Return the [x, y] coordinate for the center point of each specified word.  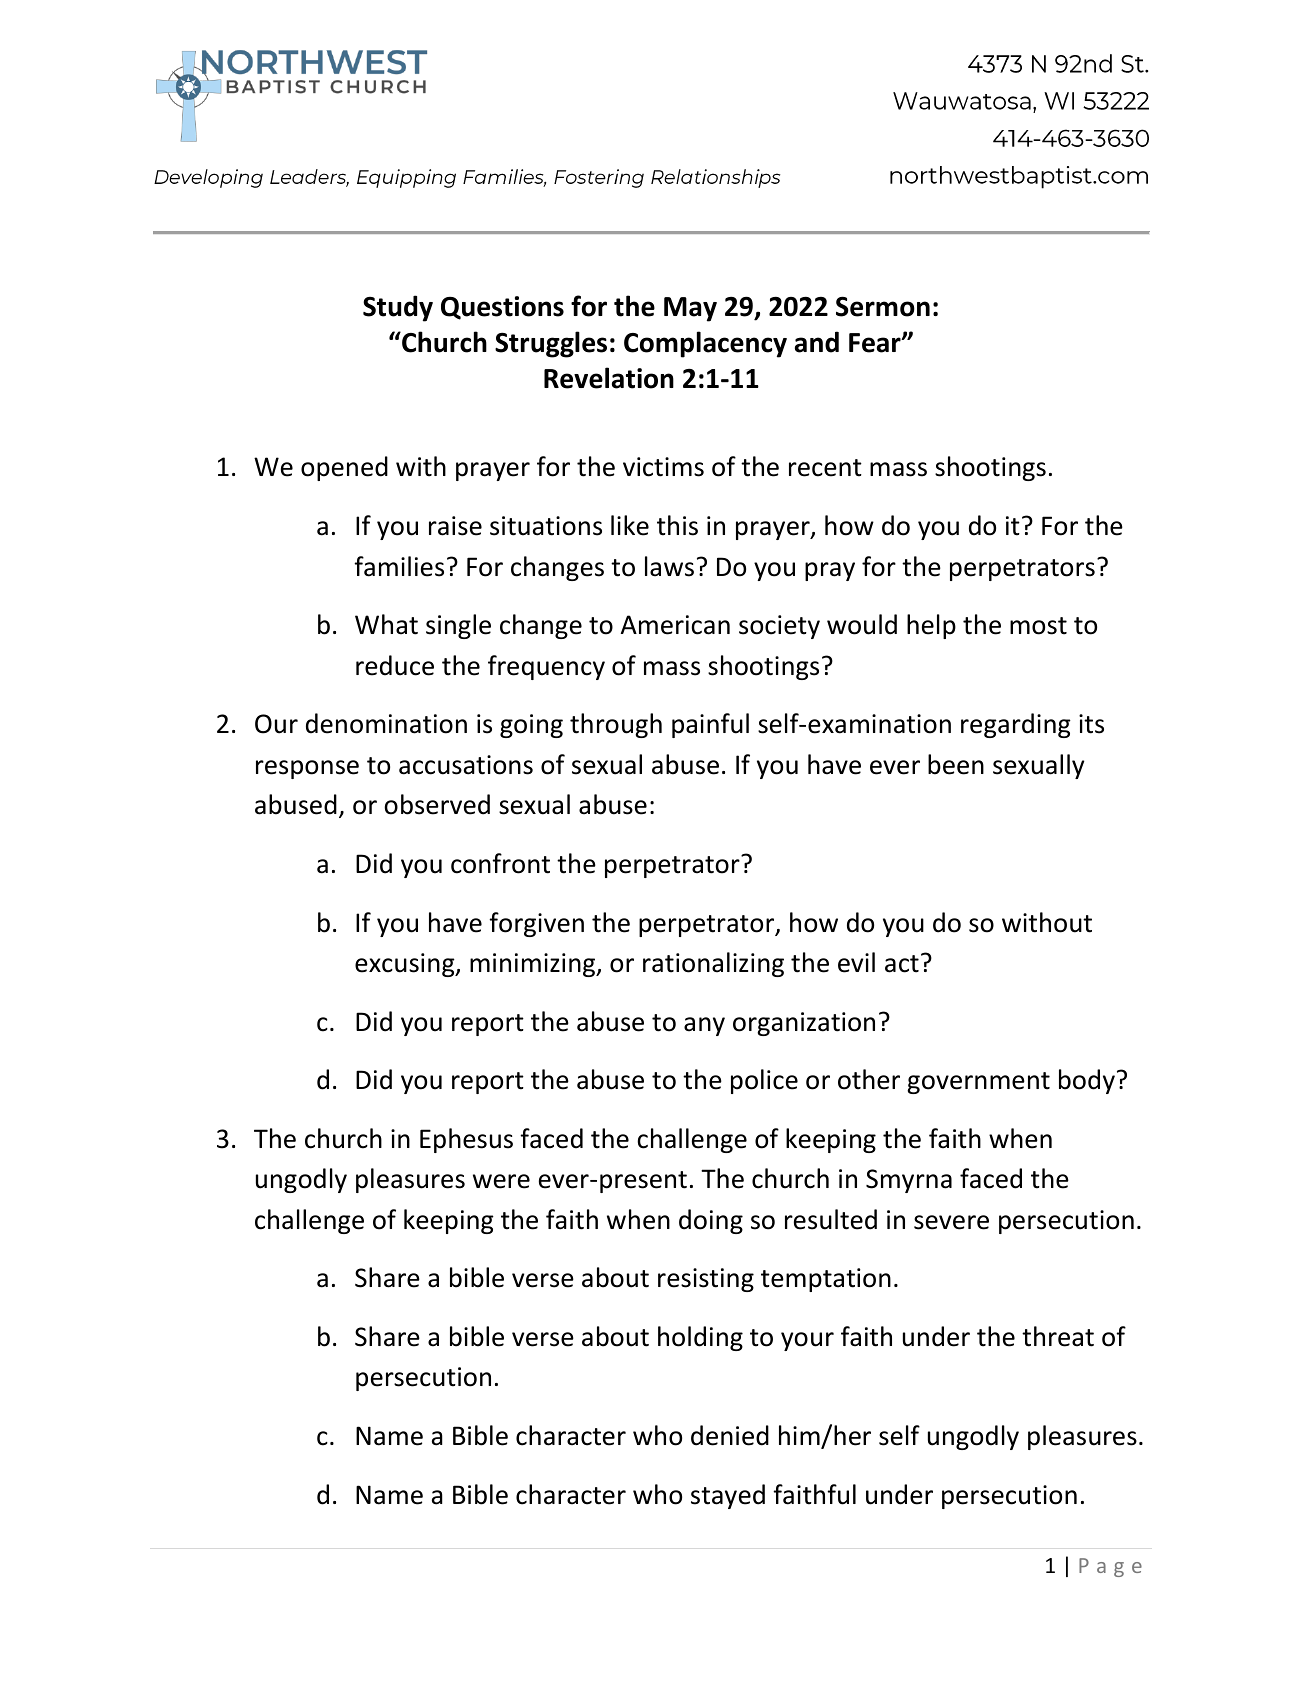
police [764, 1081]
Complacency [705, 344]
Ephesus [466, 1140]
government [978, 1083]
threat [1058, 1336]
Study [398, 308]
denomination [386, 723]
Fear [876, 343]
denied [730, 1435]
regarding [1016, 725]
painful [710, 725]
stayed [728, 1496]
